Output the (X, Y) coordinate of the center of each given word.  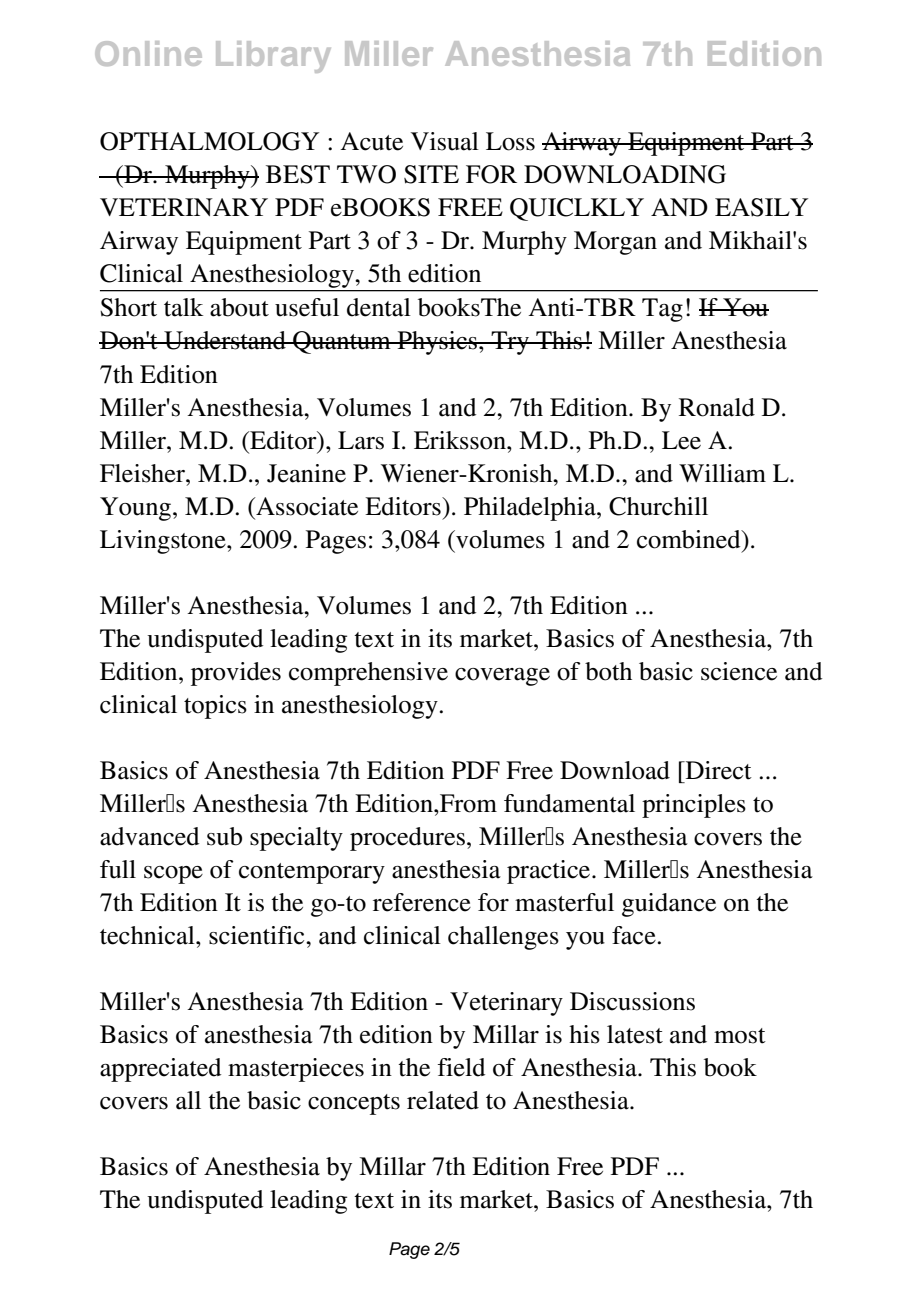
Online (148, 53)
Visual (445, 141)
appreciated (160, 1070)
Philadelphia (531, 509)
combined (690, 539)
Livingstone (164, 542)
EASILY (761, 207)
